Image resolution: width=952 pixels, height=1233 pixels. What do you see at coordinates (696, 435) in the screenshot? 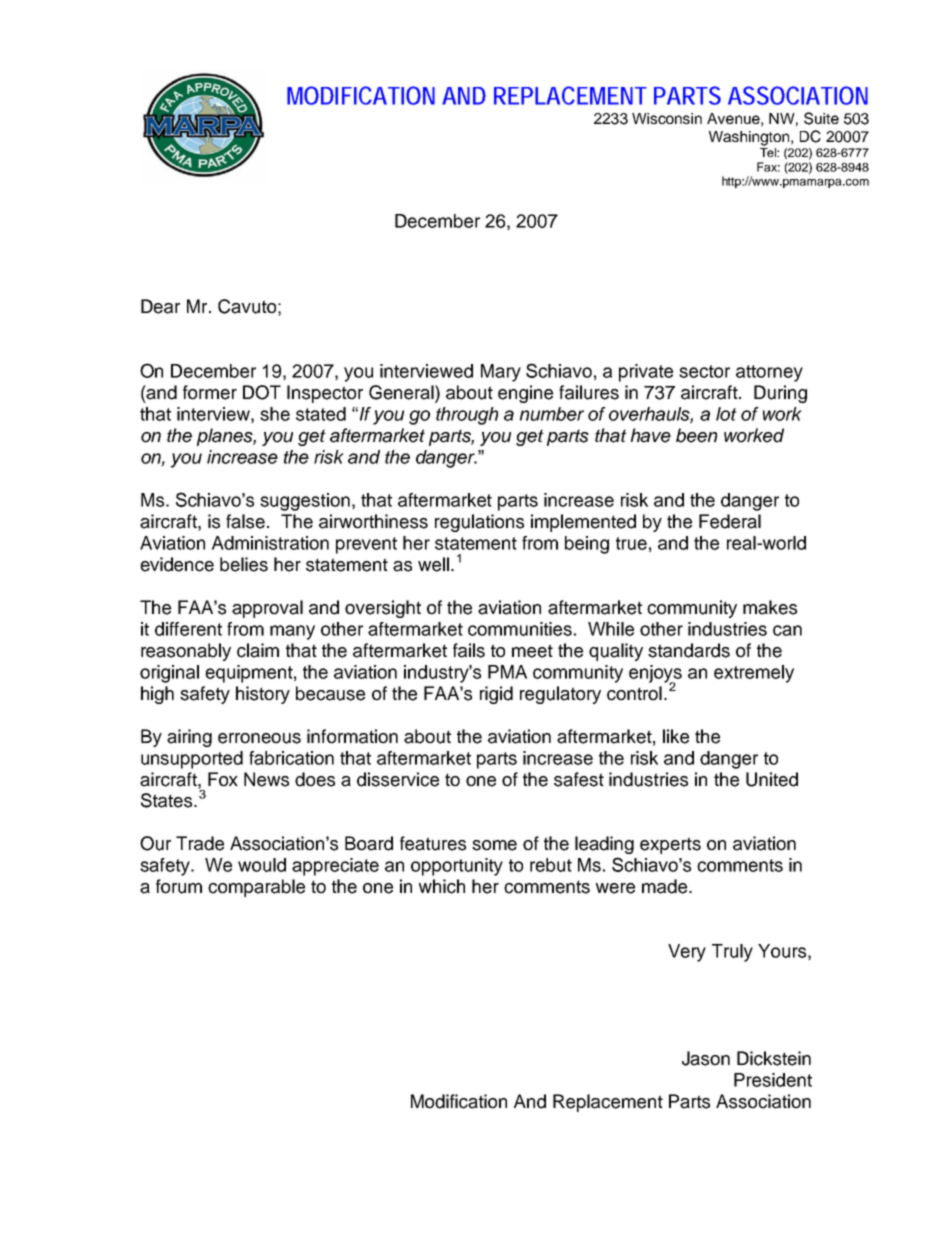
I see `been` at bounding box center [696, 435].
